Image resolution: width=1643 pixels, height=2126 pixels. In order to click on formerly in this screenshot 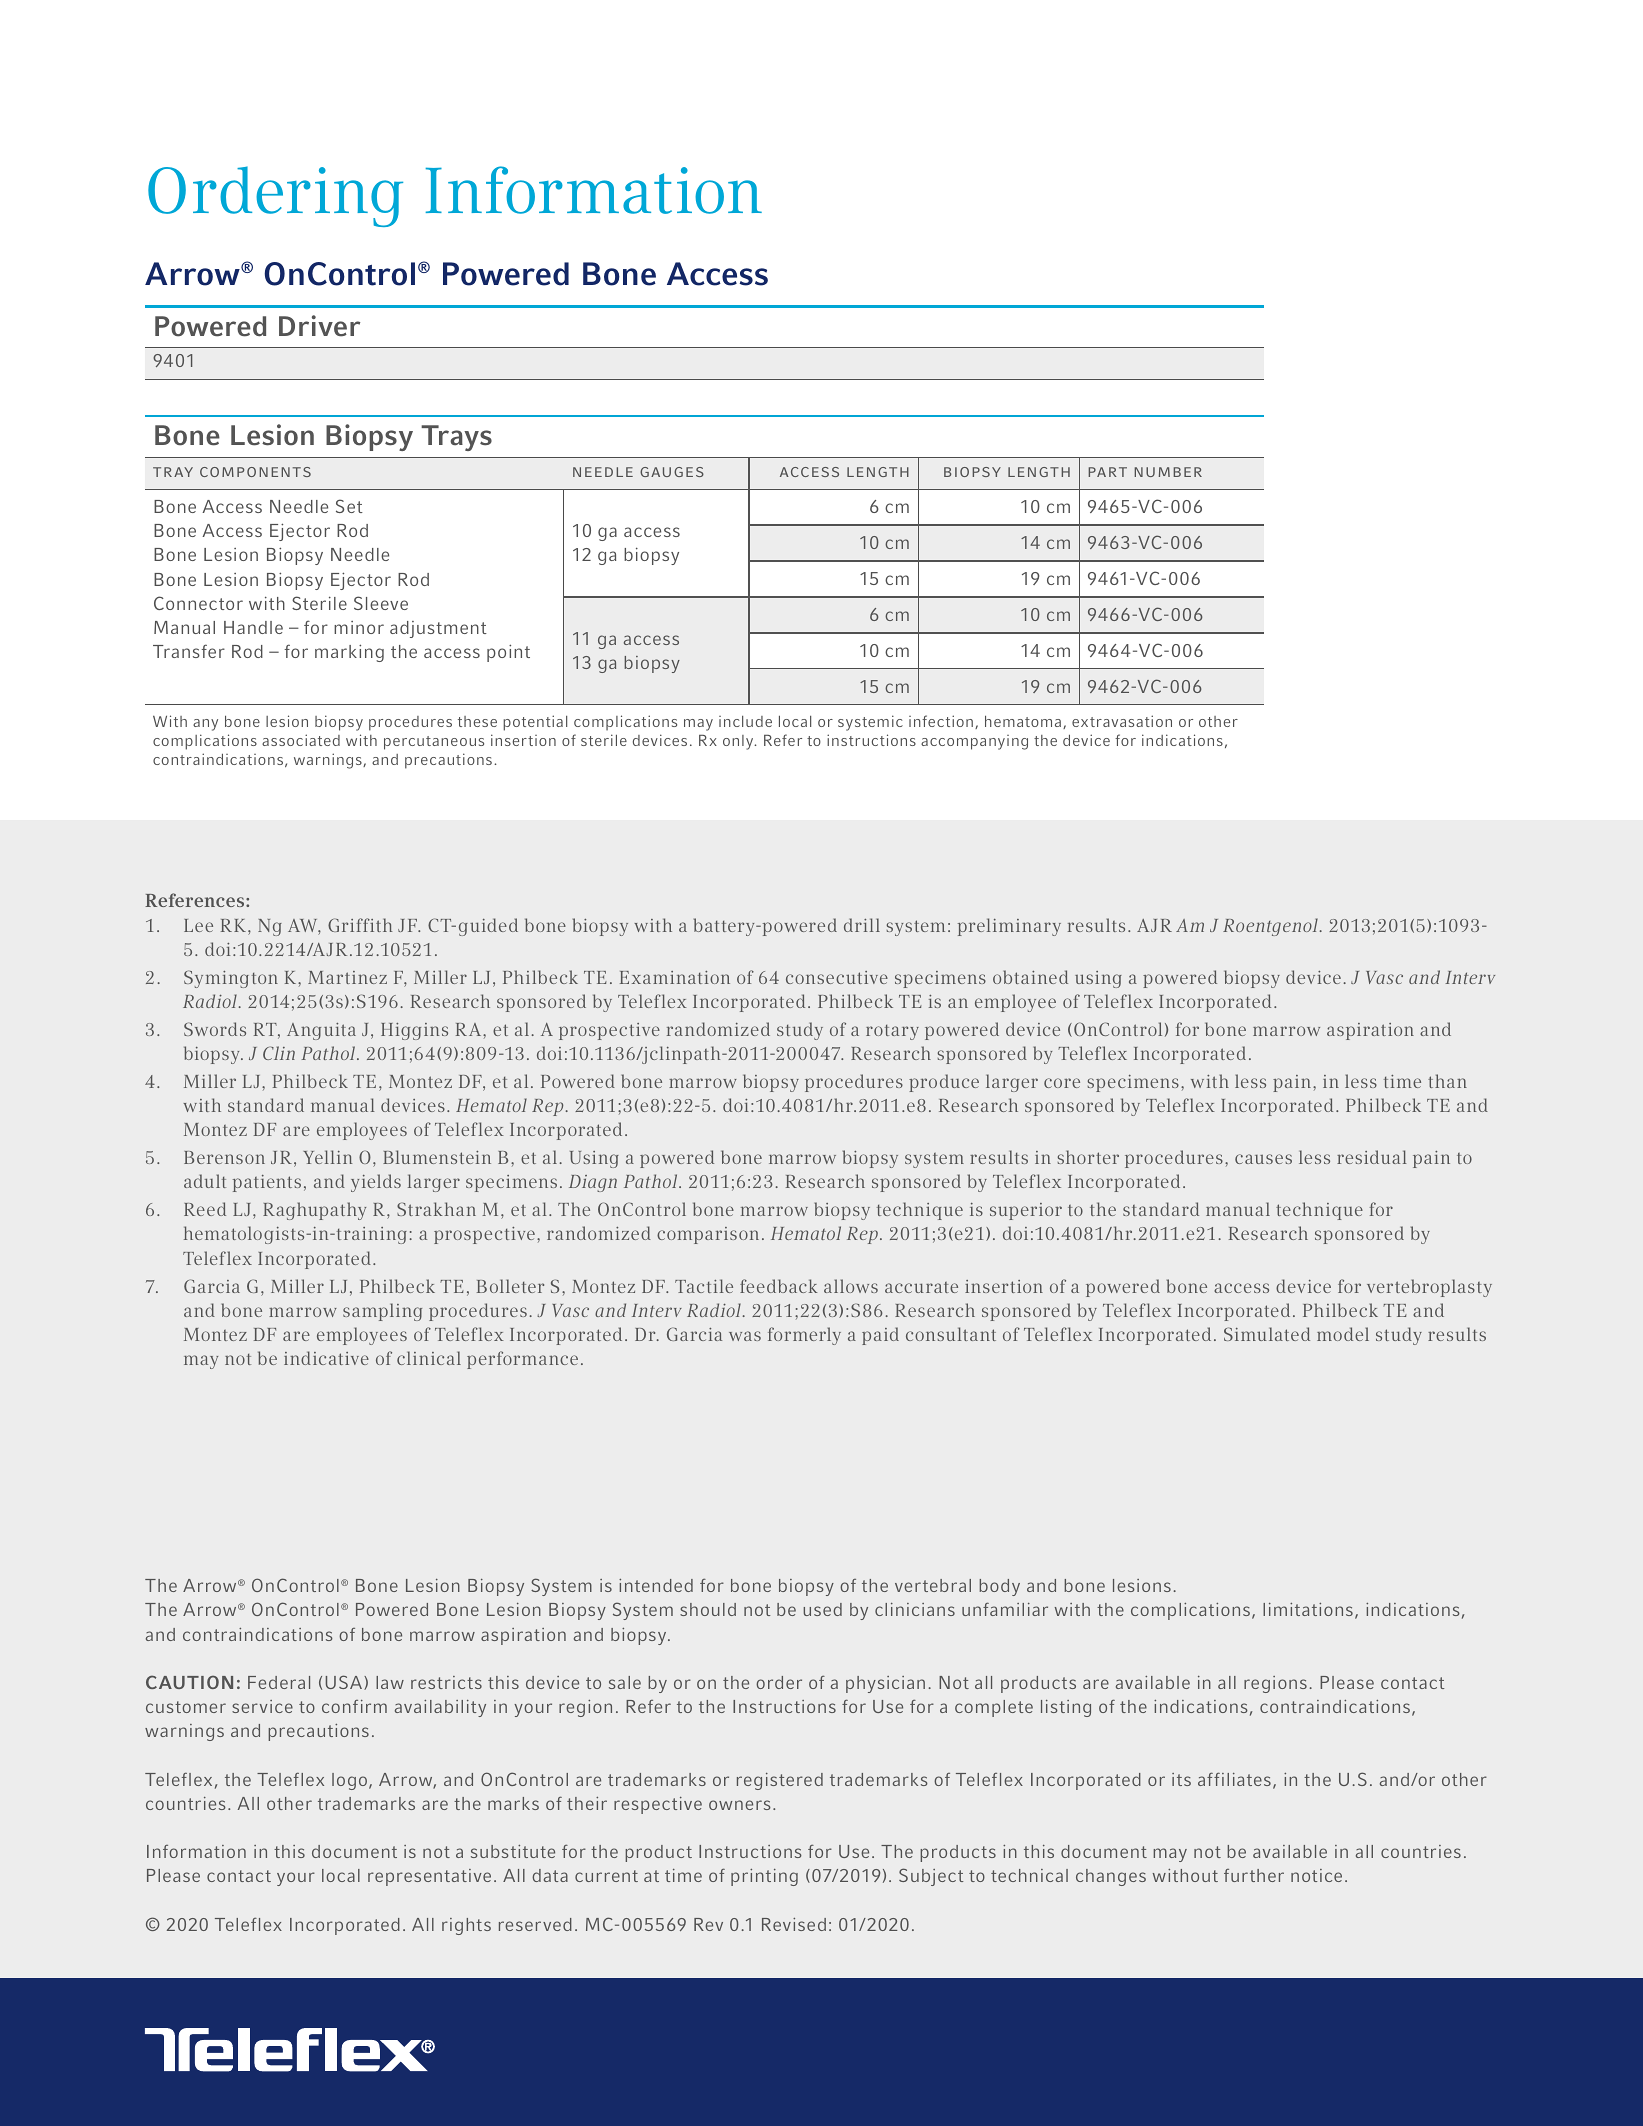, I will do `click(804, 1336)`.
